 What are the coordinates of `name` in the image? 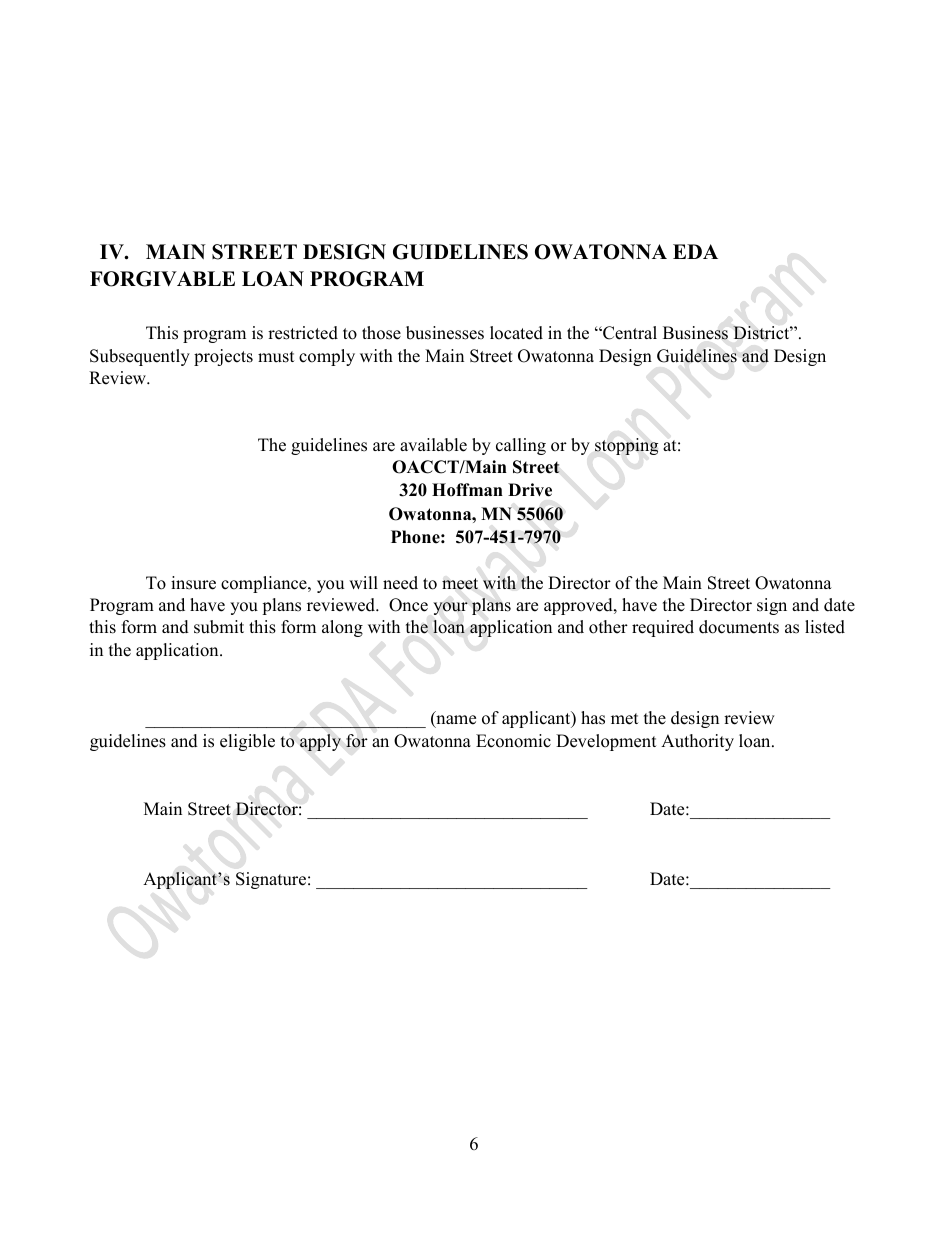 It's located at (455, 721).
